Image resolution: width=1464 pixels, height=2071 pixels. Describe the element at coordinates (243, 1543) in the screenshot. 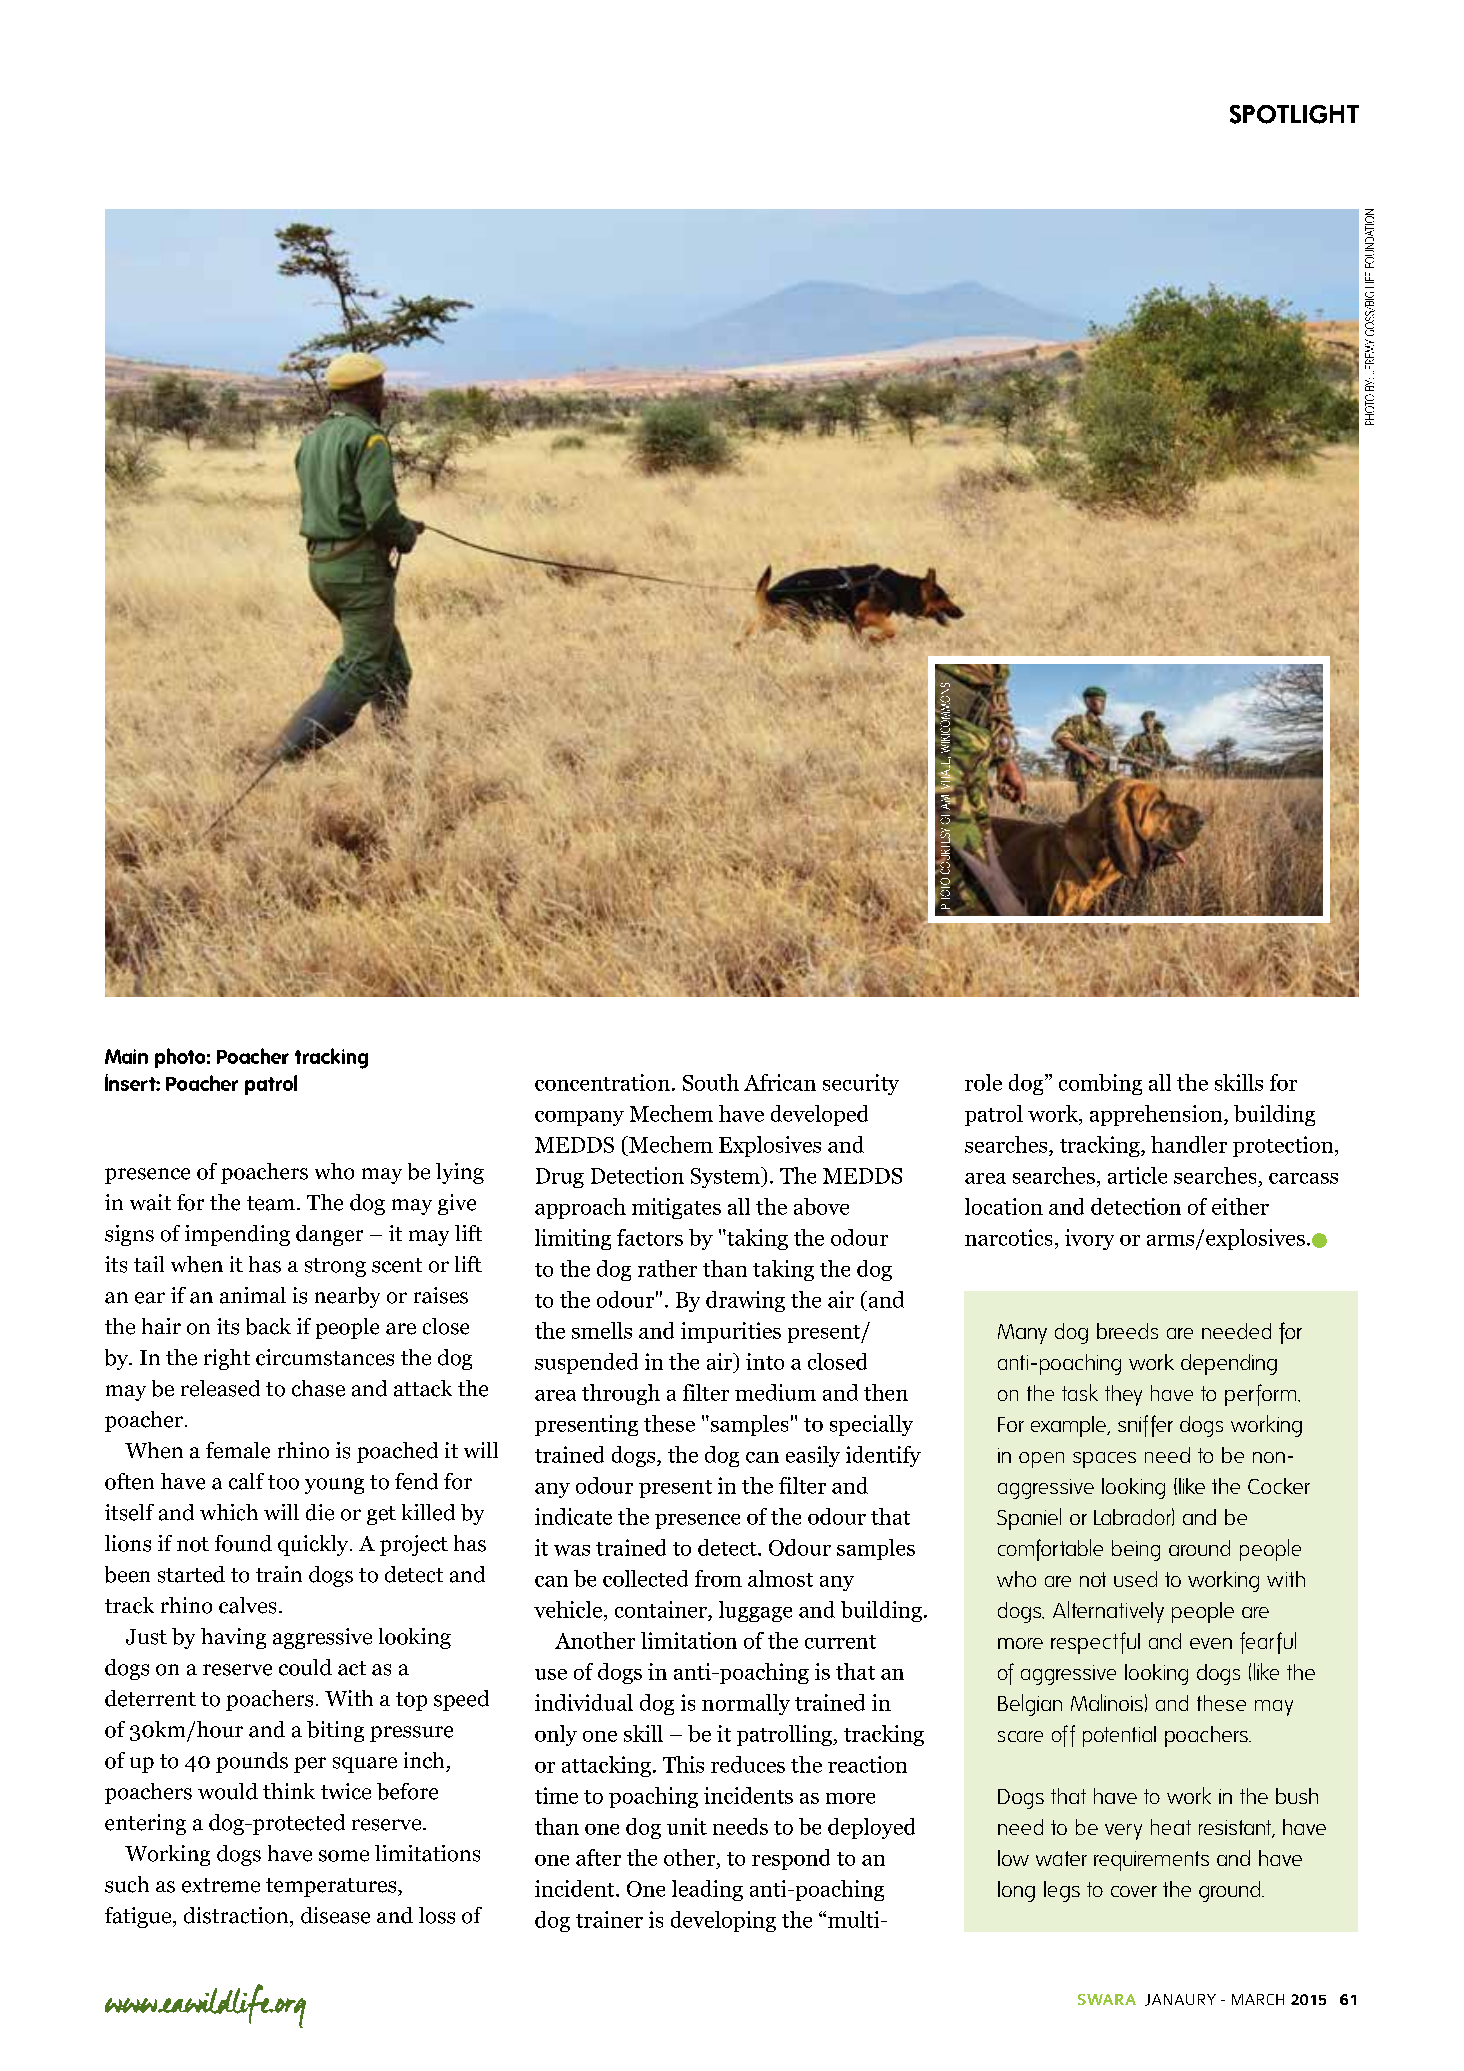

I see `found` at that location.
